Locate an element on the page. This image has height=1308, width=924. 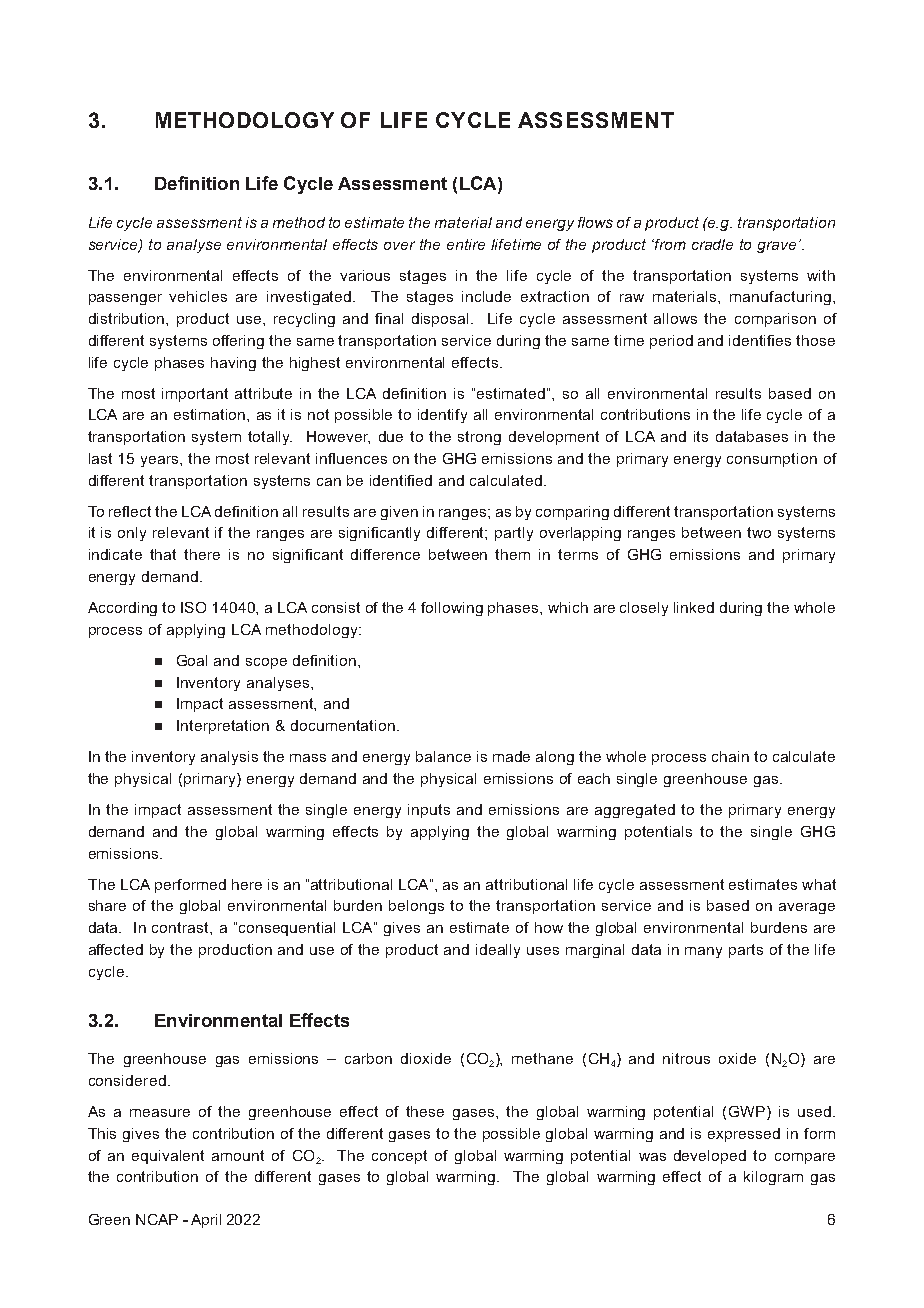
Interpretation is located at coordinates (223, 727).
